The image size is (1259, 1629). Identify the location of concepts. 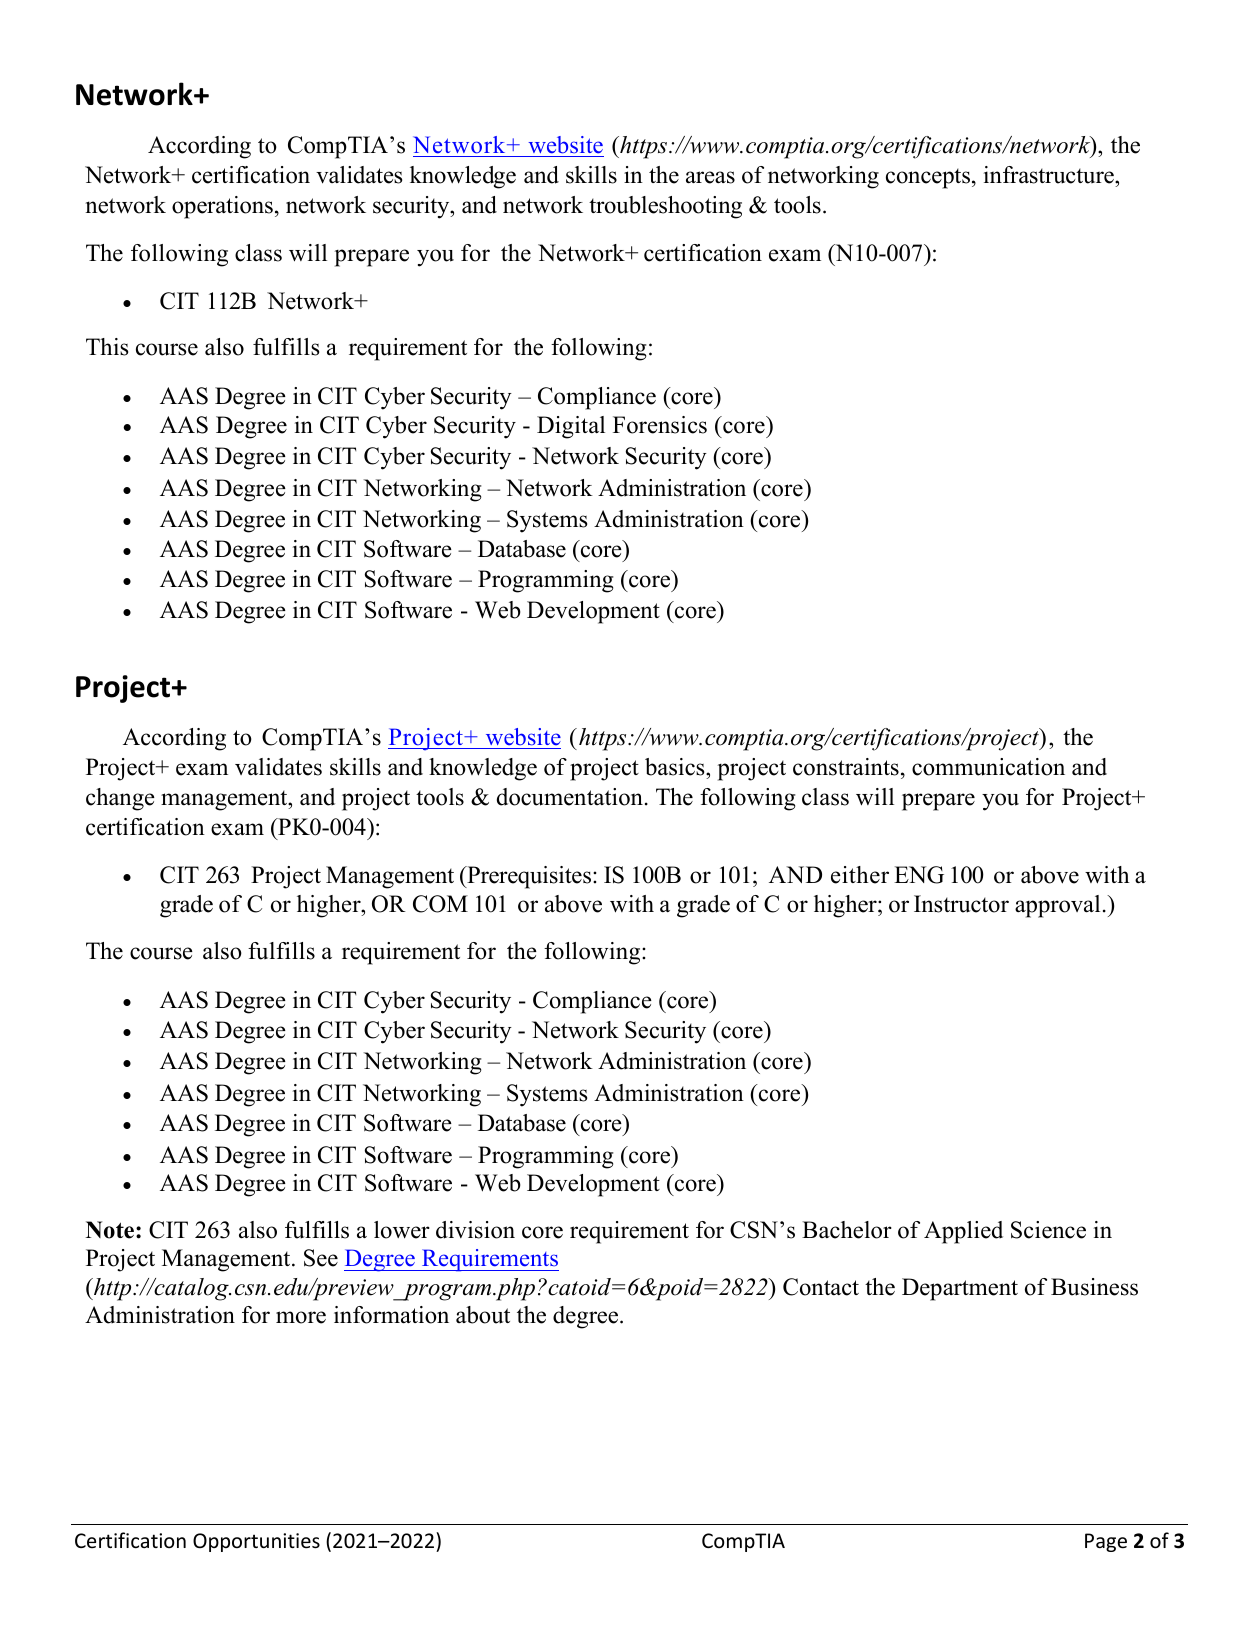
(928, 178).
